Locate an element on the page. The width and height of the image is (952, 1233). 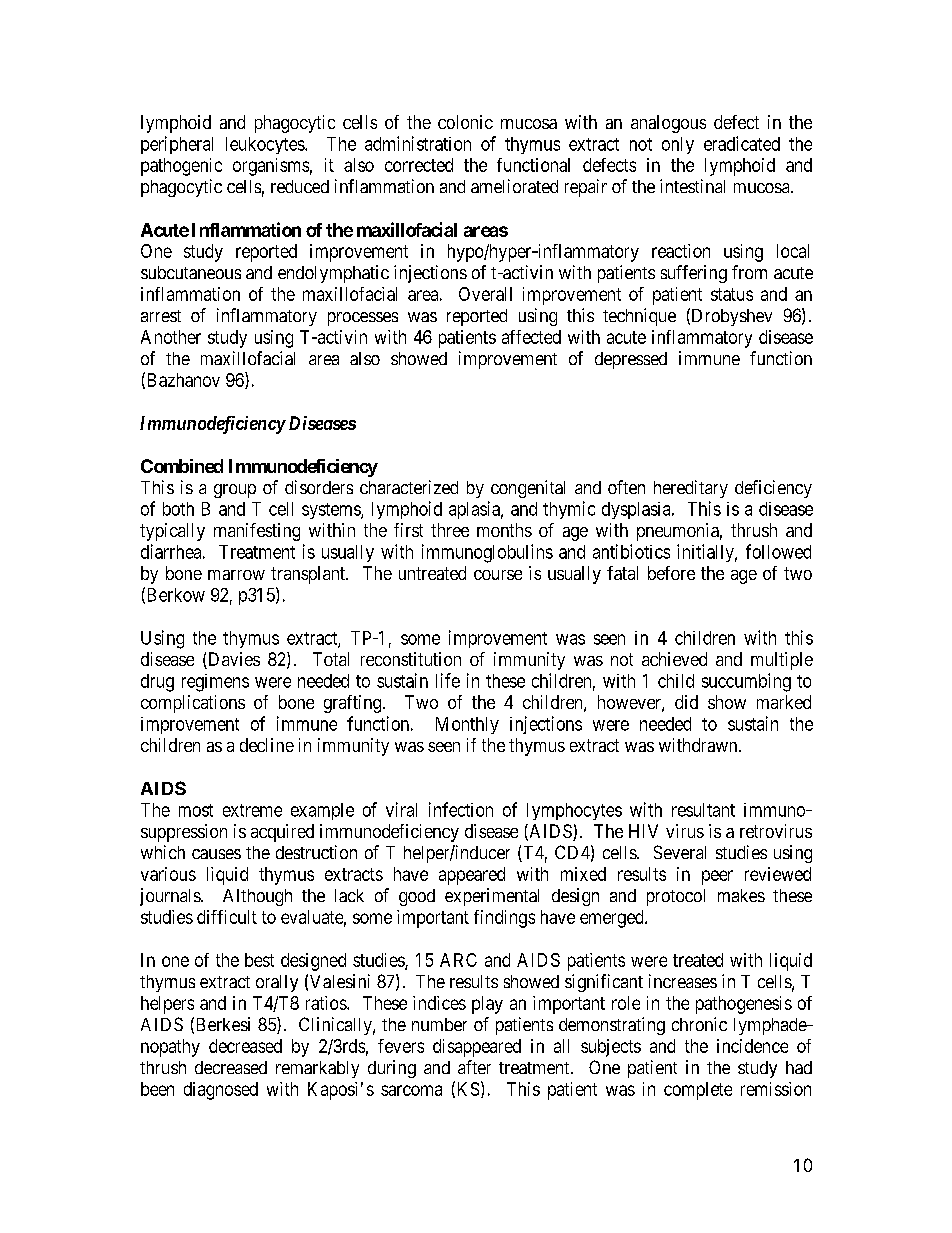
course is located at coordinates (498, 575).
